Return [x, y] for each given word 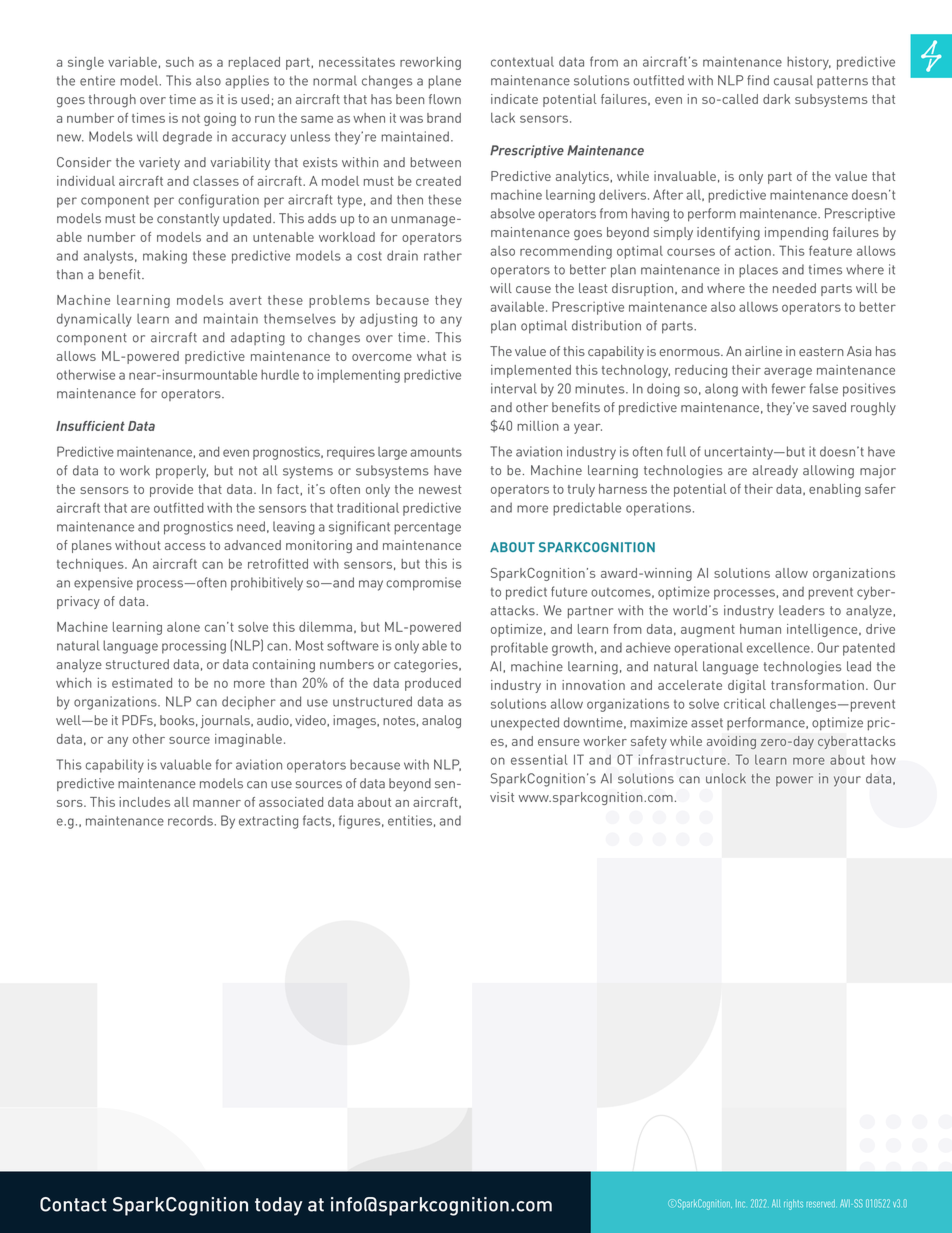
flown [445, 99]
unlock [726, 778]
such [180, 62]
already [775, 471]
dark [776, 99]
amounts [436, 452]
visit [502, 797]
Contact [73, 1204]
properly [182, 472]
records [191, 820]
